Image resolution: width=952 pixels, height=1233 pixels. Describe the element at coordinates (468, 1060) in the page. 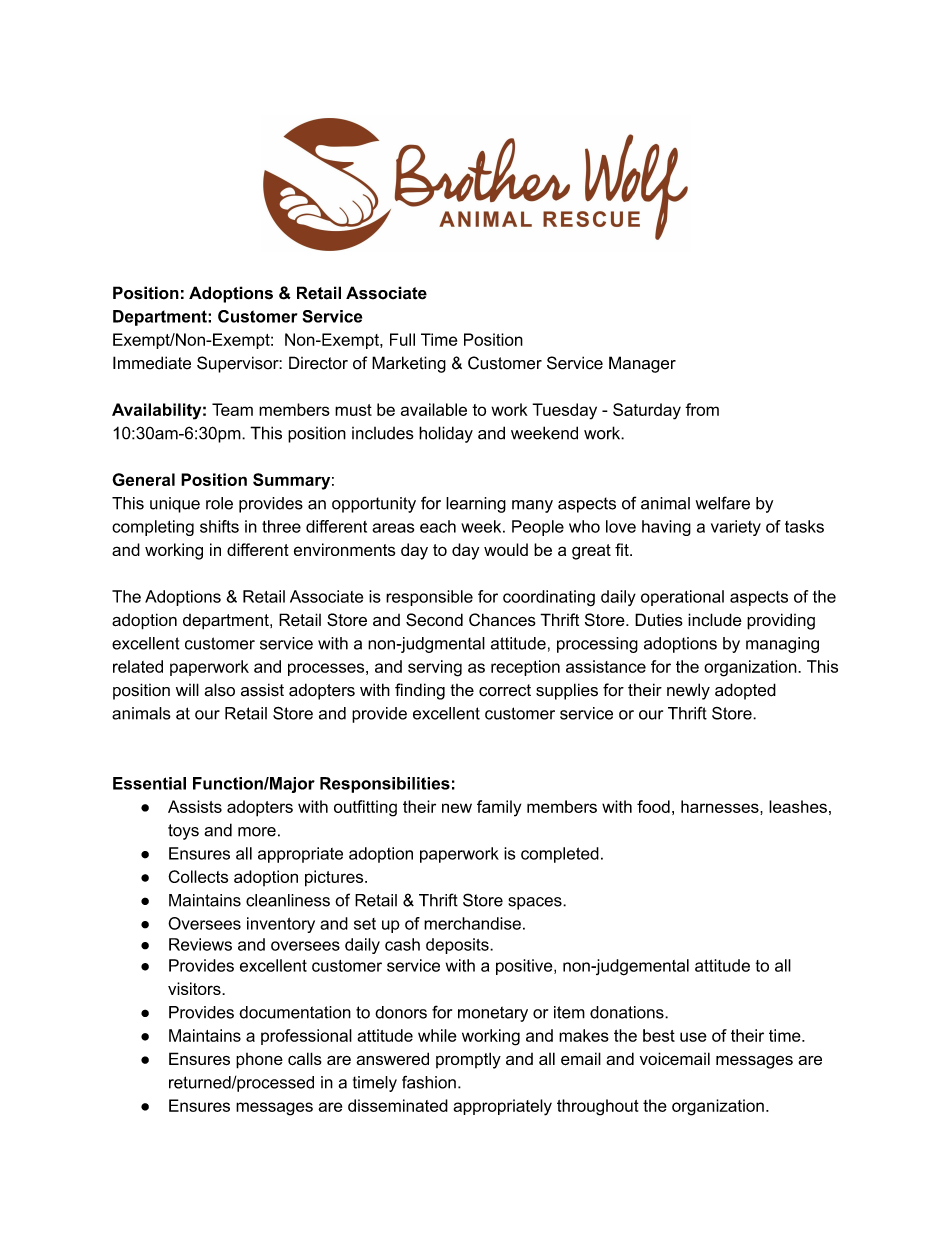

I see `promptly` at that location.
